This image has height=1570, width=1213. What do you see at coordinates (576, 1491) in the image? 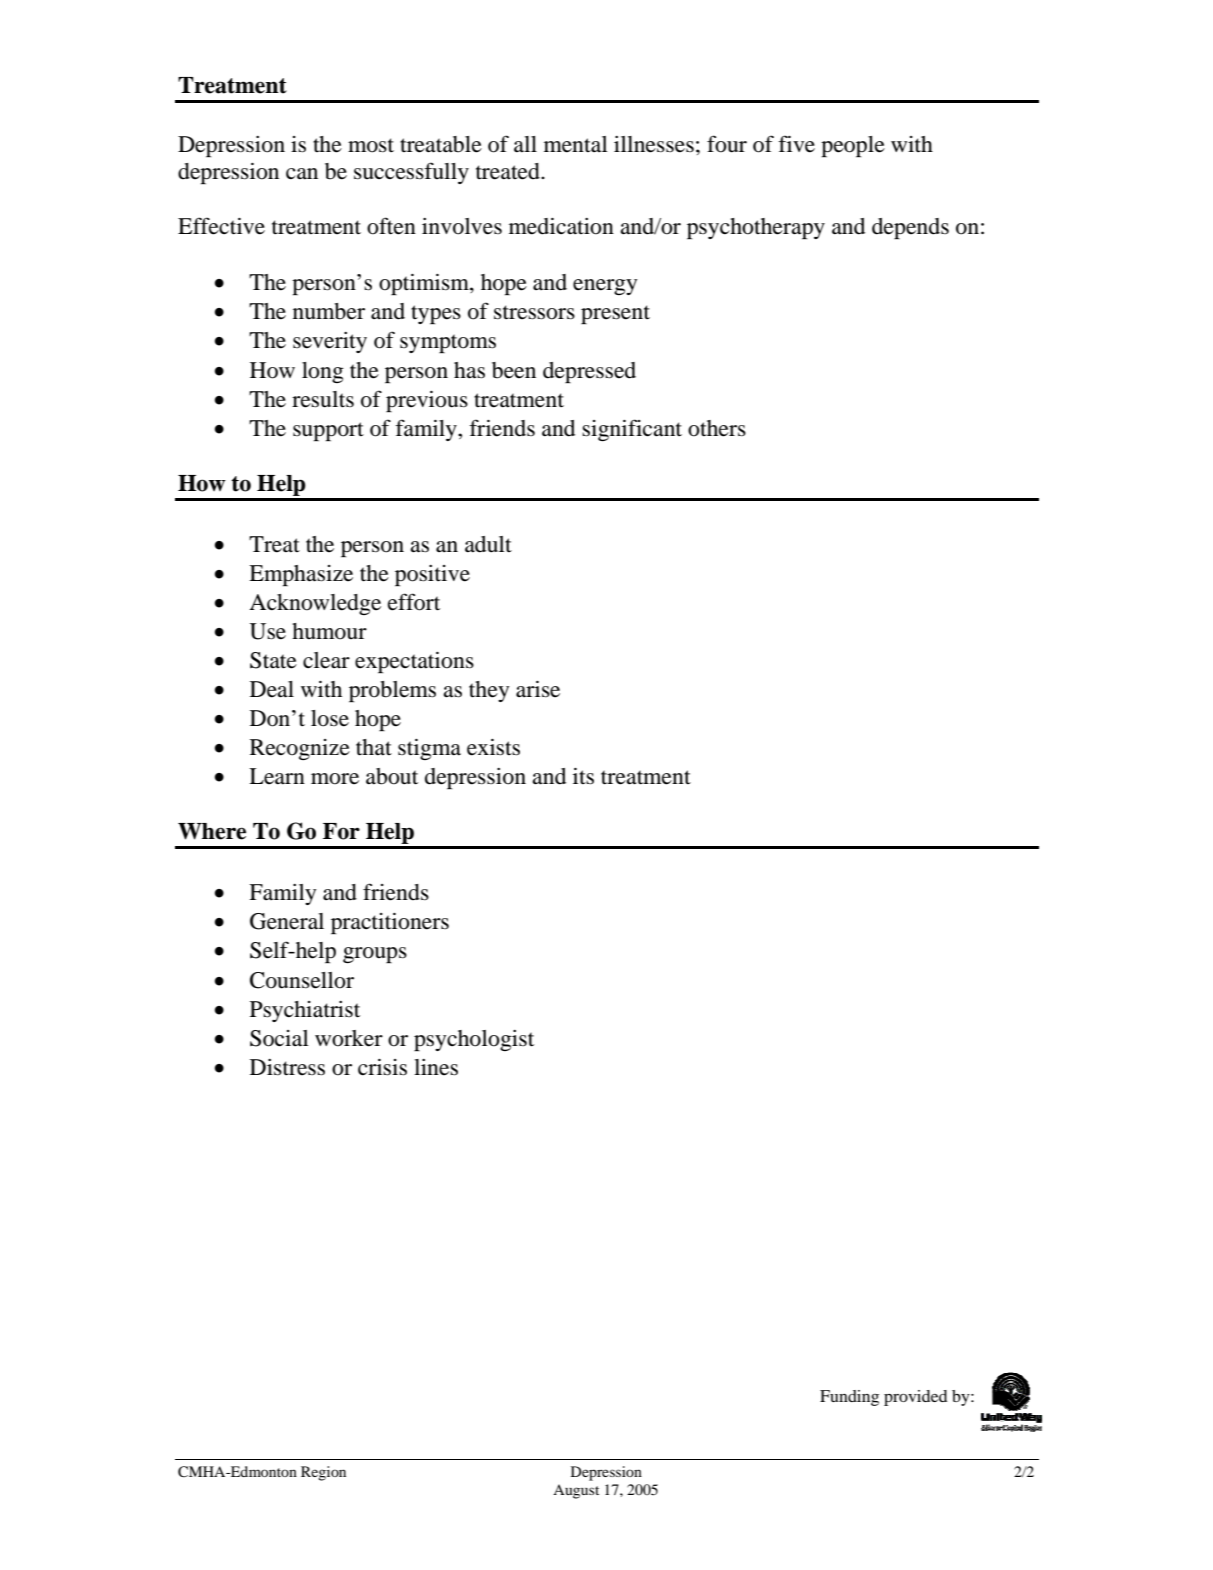
I see `August` at bounding box center [576, 1491].
